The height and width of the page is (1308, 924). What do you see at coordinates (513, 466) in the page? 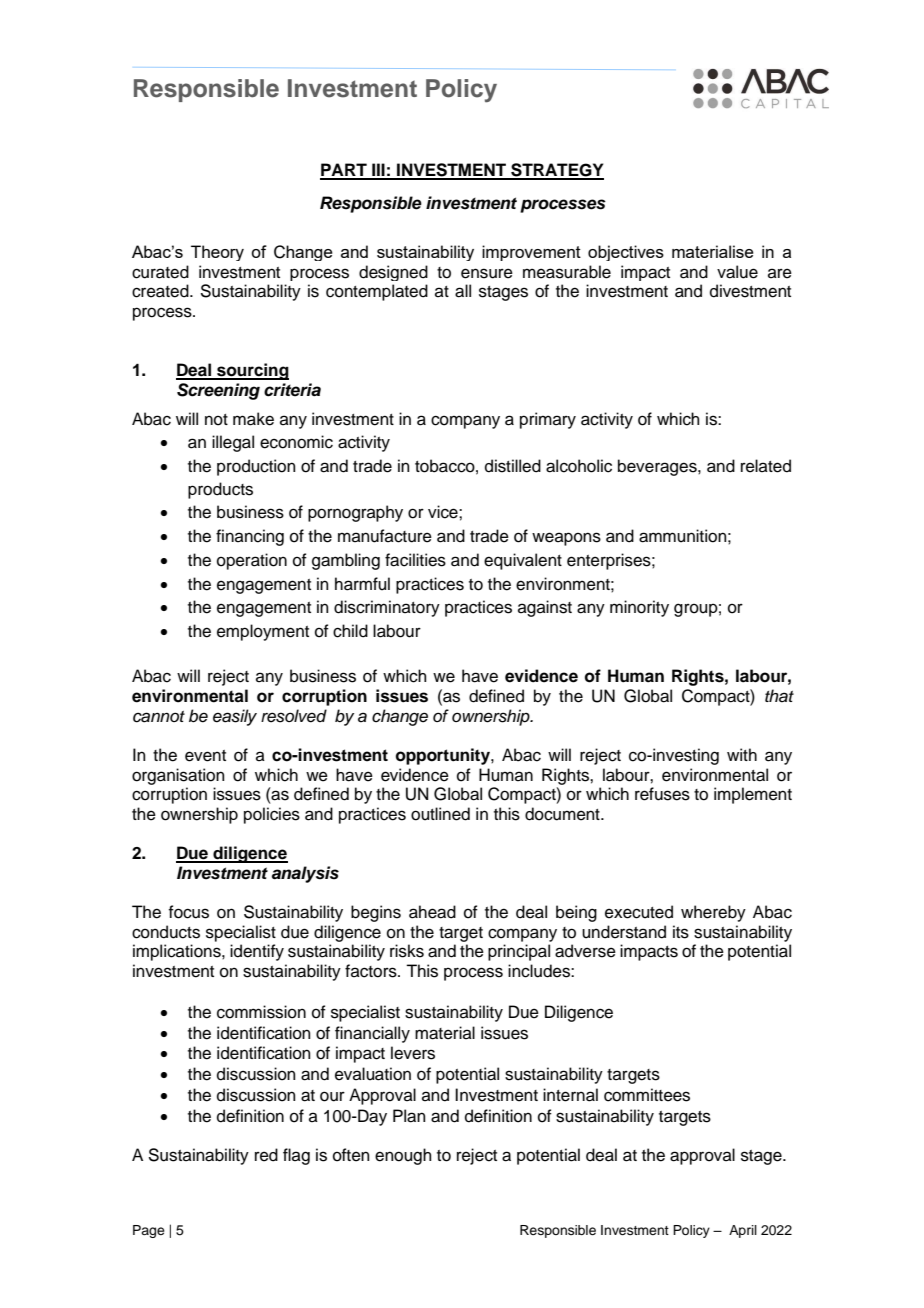
I see `distilled` at bounding box center [513, 466].
